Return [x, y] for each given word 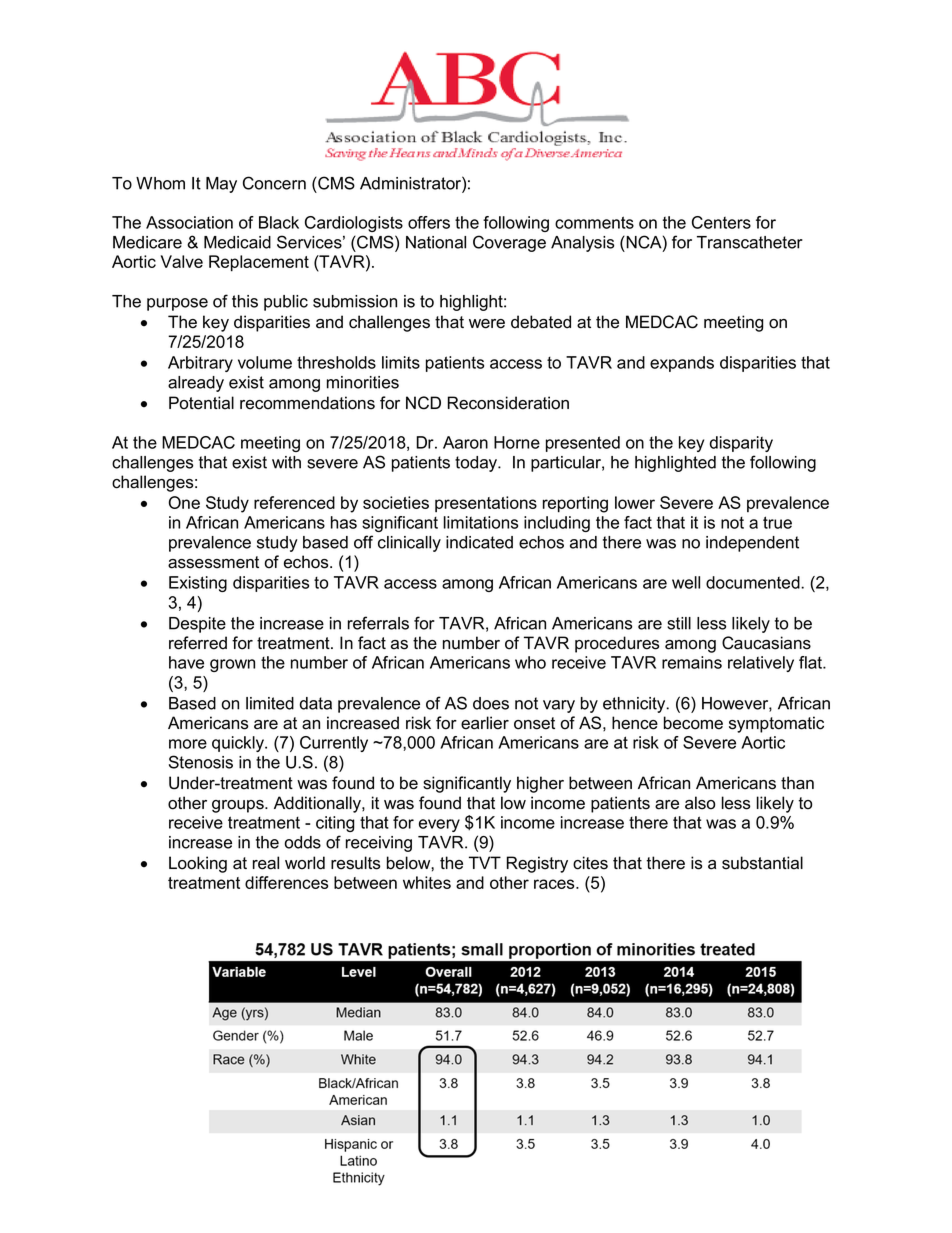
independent [752, 544]
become [693, 723]
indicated [479, 542]
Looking [198, 864]
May [221, 185]
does [491, 703]
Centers [721, 222]
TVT [485, 862]
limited [270, 703]
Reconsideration [508, 403]
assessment [213, 562]
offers [429, 222]
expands [682, 364]
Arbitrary [200, 364]
